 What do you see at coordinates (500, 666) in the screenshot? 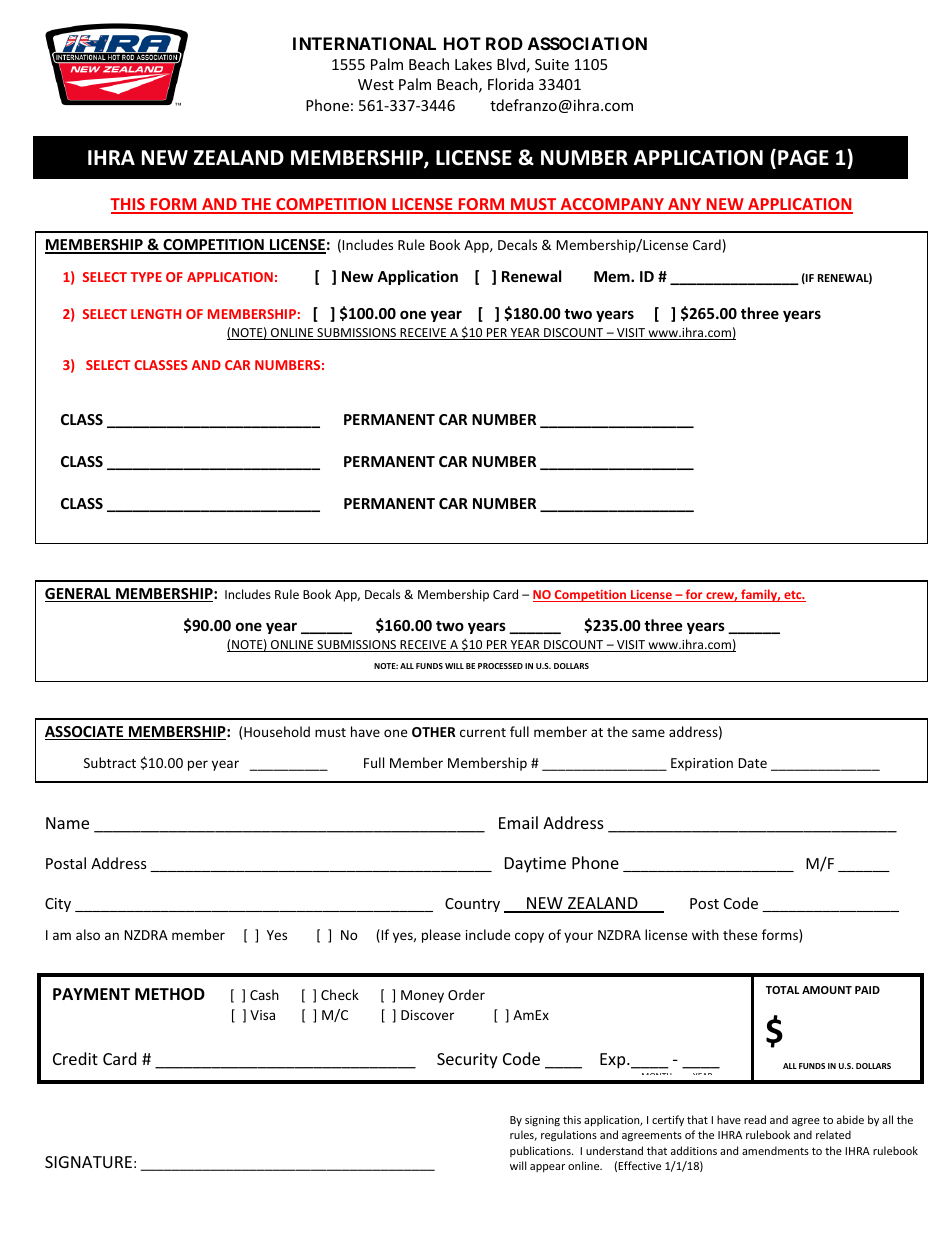
I see `PROCESSED` at bounding box center [500, 666].
